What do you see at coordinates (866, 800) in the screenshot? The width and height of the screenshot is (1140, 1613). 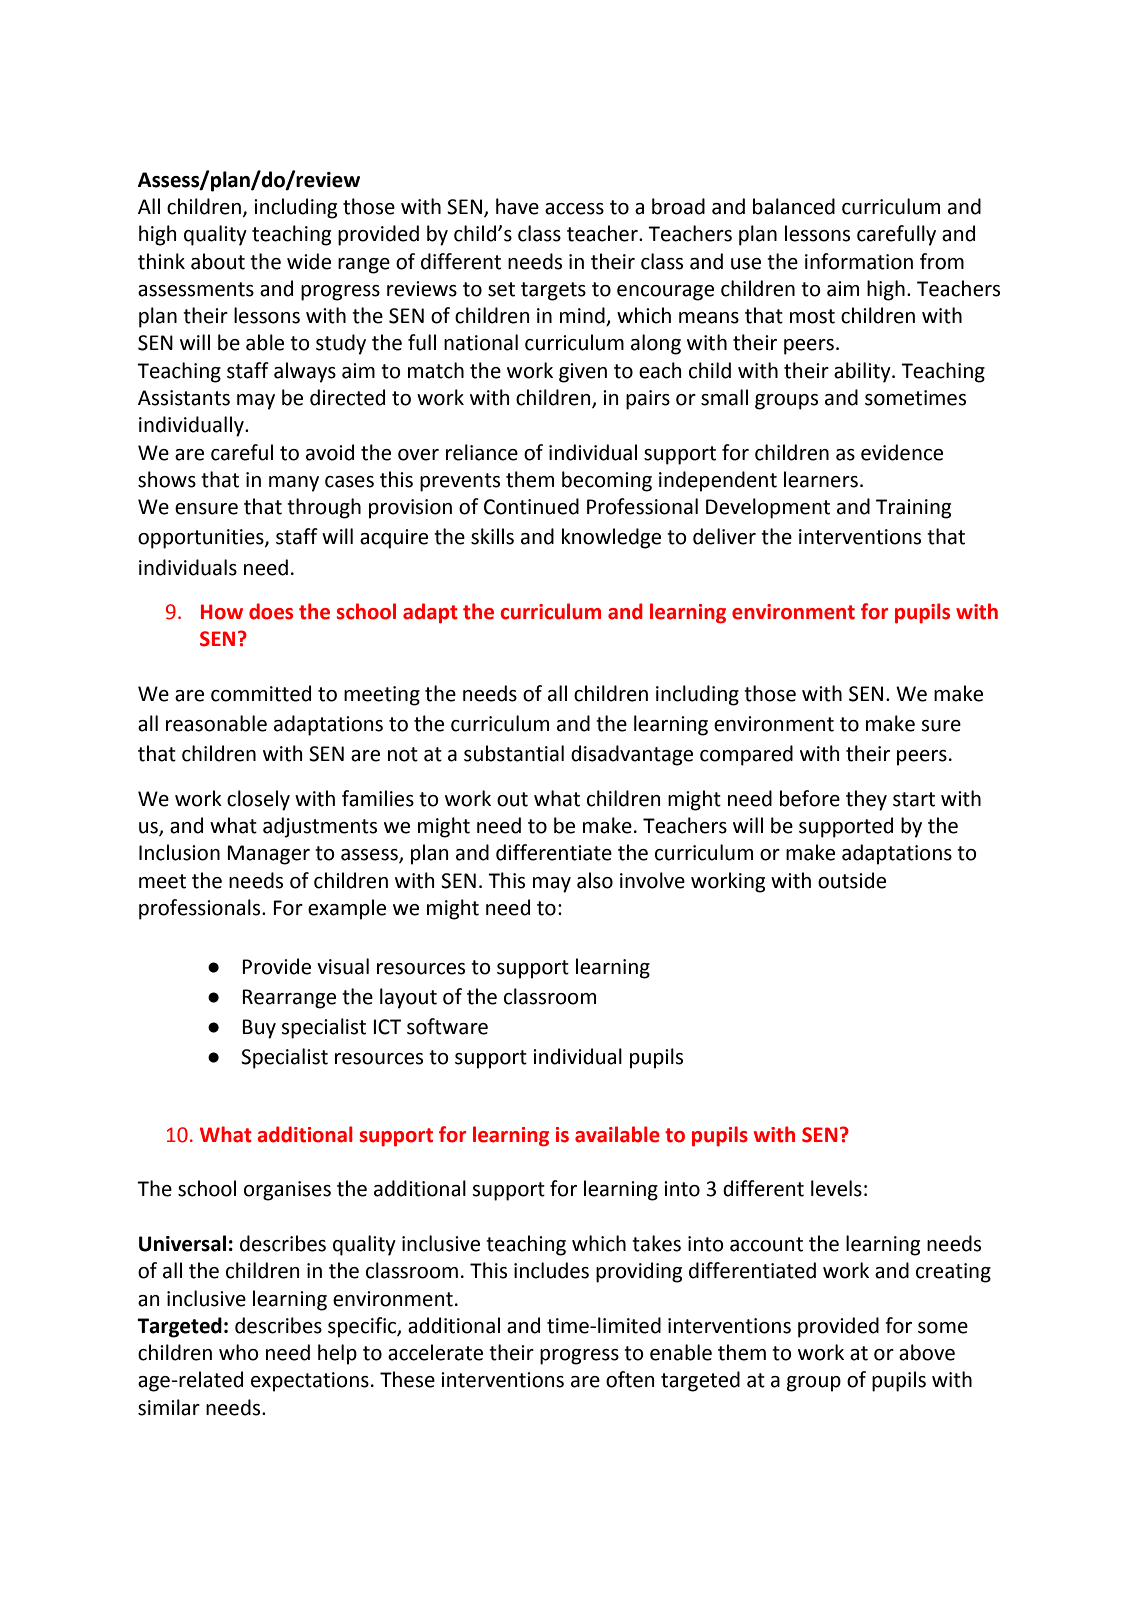 I see `they` at bounding box center [866, 800].
